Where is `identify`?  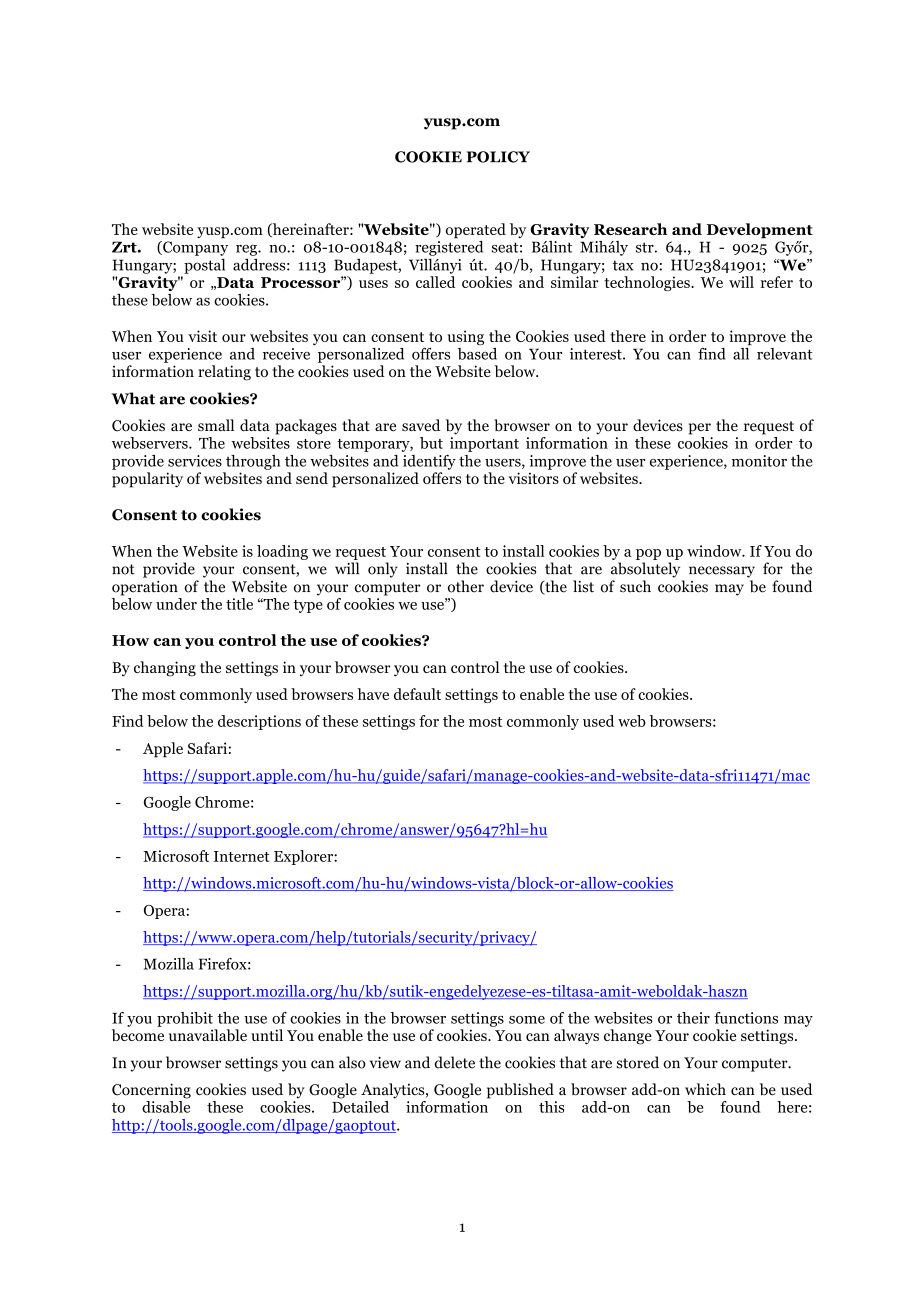
identify is located at coordinates (429, 462).
